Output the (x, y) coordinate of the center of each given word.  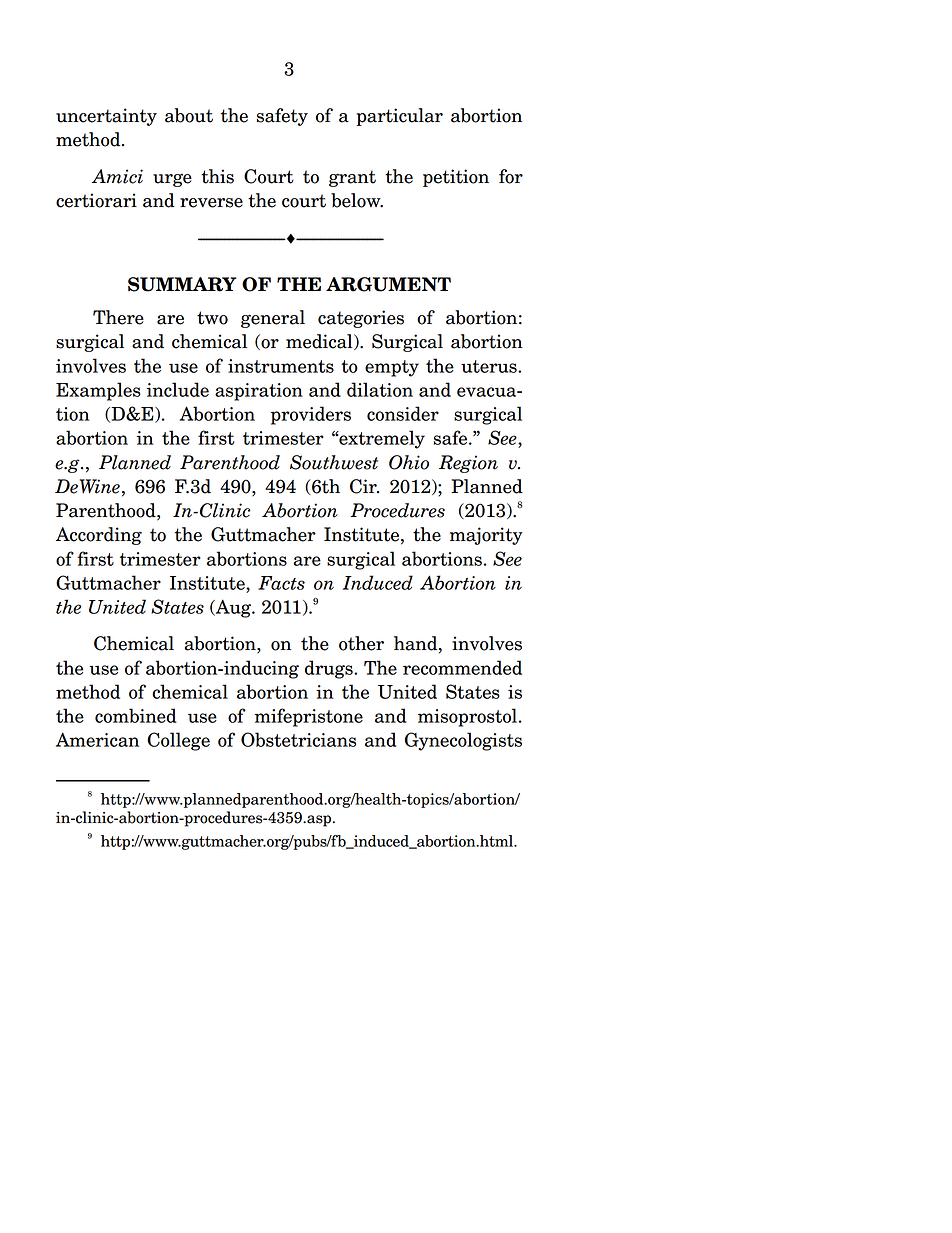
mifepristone (308, 717)
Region (468, 464)
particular (400, 117)
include (178, 389)
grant (352, 178)
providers (311, 415)
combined (136, 715)
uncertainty (106, 117)
